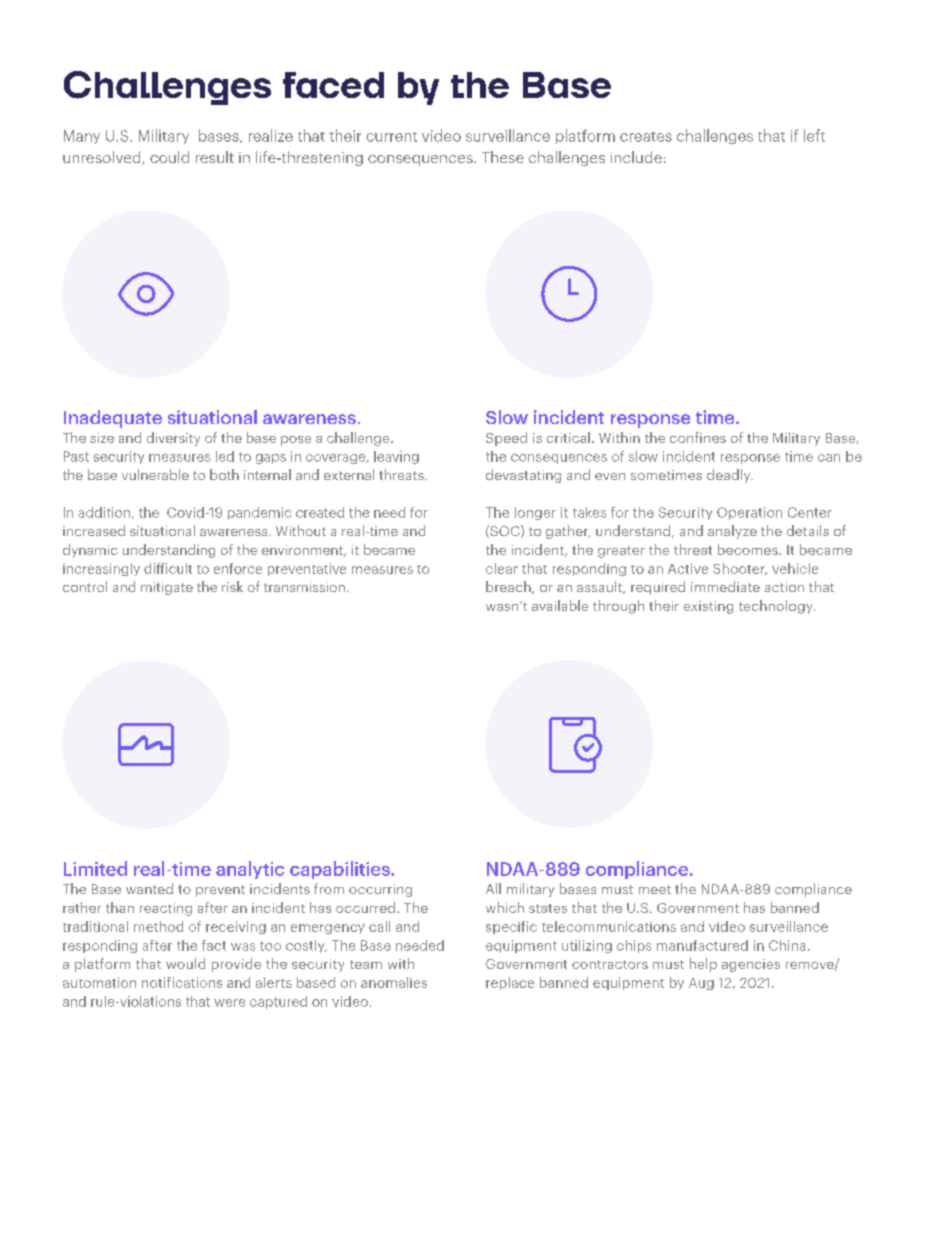 Image resolution: width=952 pixels, height=1233 pixels. Describe the element at coordinates (510, 983) in the screenshot. I see `replace` at that location.
